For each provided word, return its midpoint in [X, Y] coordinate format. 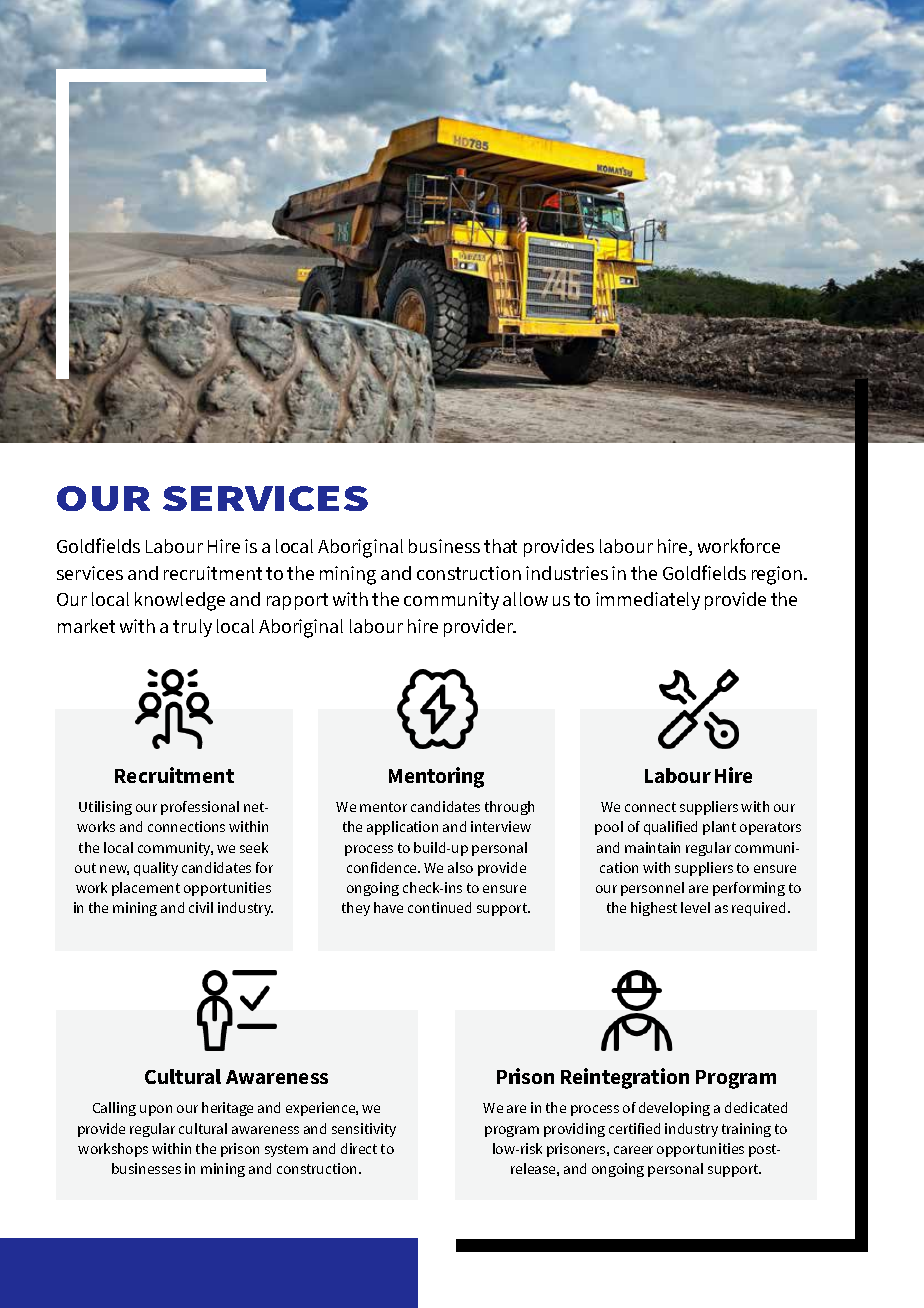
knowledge [180, 601]
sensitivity [364, 1130]
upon [156, 1110]
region [778, 575]
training [746, 1130]
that [500, 546]
